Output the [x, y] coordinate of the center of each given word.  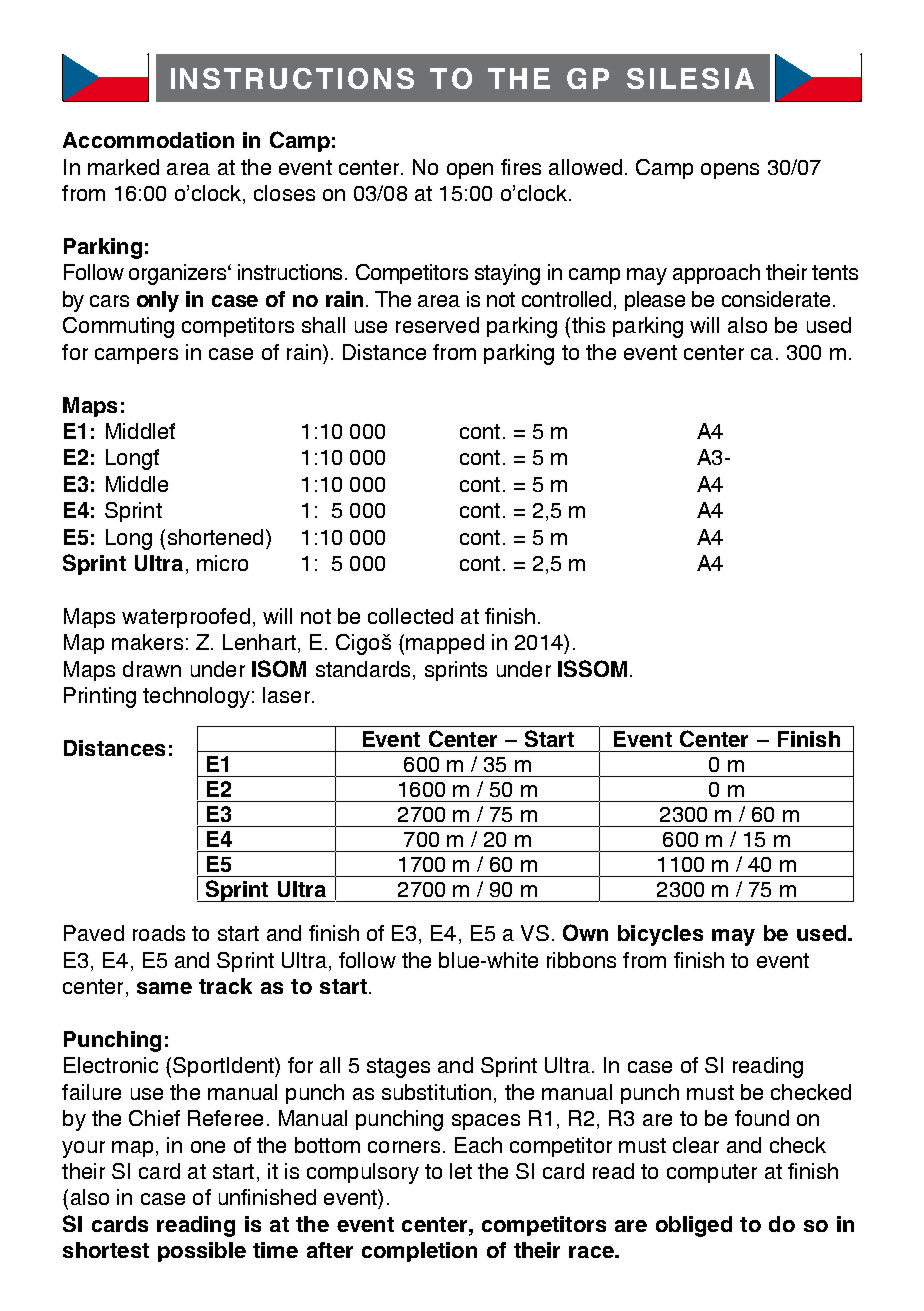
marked [123, 167]
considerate [776, 299]
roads [159, 933]
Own [585, 932]
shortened [215, 537]
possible [202, 1252]
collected [410, 616]
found [762, 1118]
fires [521, 167]
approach [716, 274]
